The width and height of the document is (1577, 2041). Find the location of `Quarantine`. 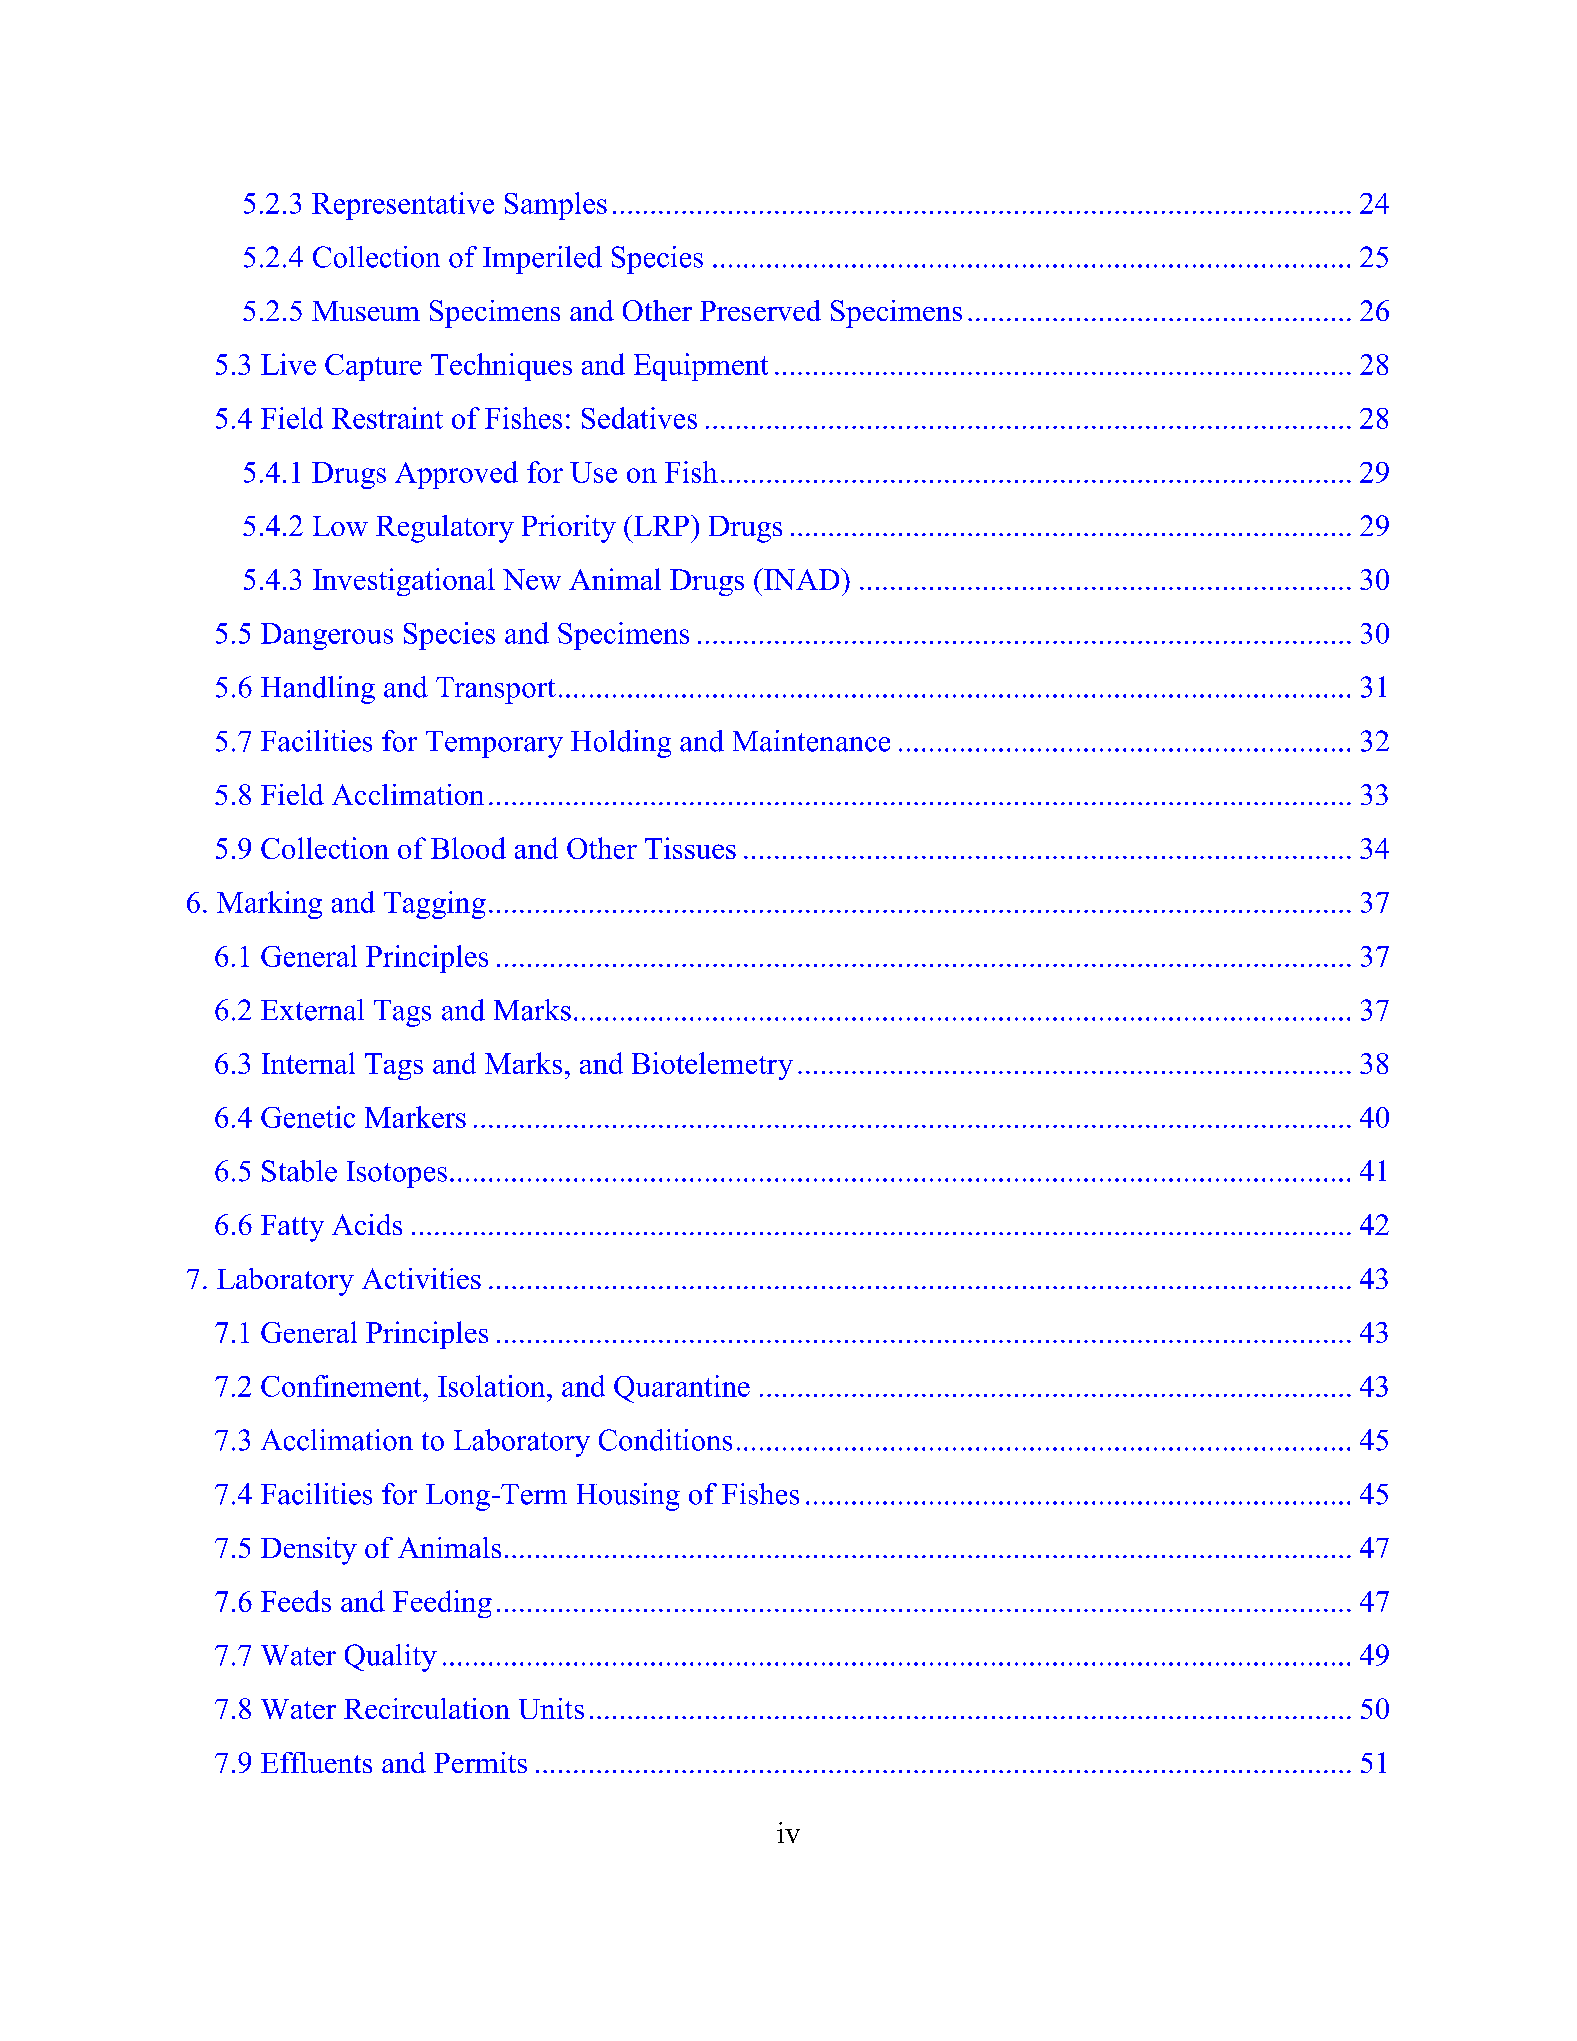

Quarantine is located at coordinates (682, 1389).
